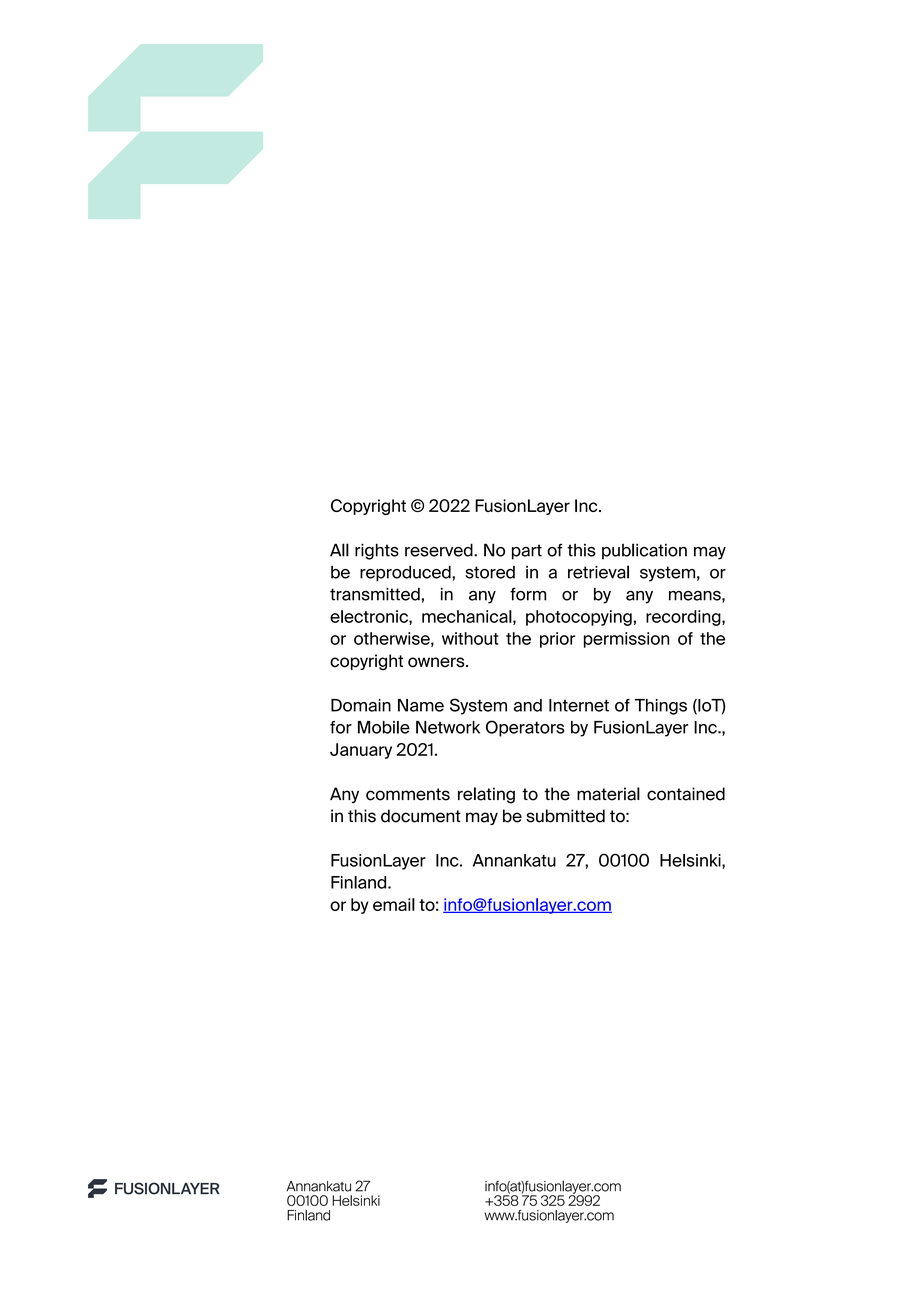 Image resolution: width=924 pixels, height=1308 pixels. What do you see at coordinates (377, 551) in the document?
I see `rights` at bounding box center [377, 551].
